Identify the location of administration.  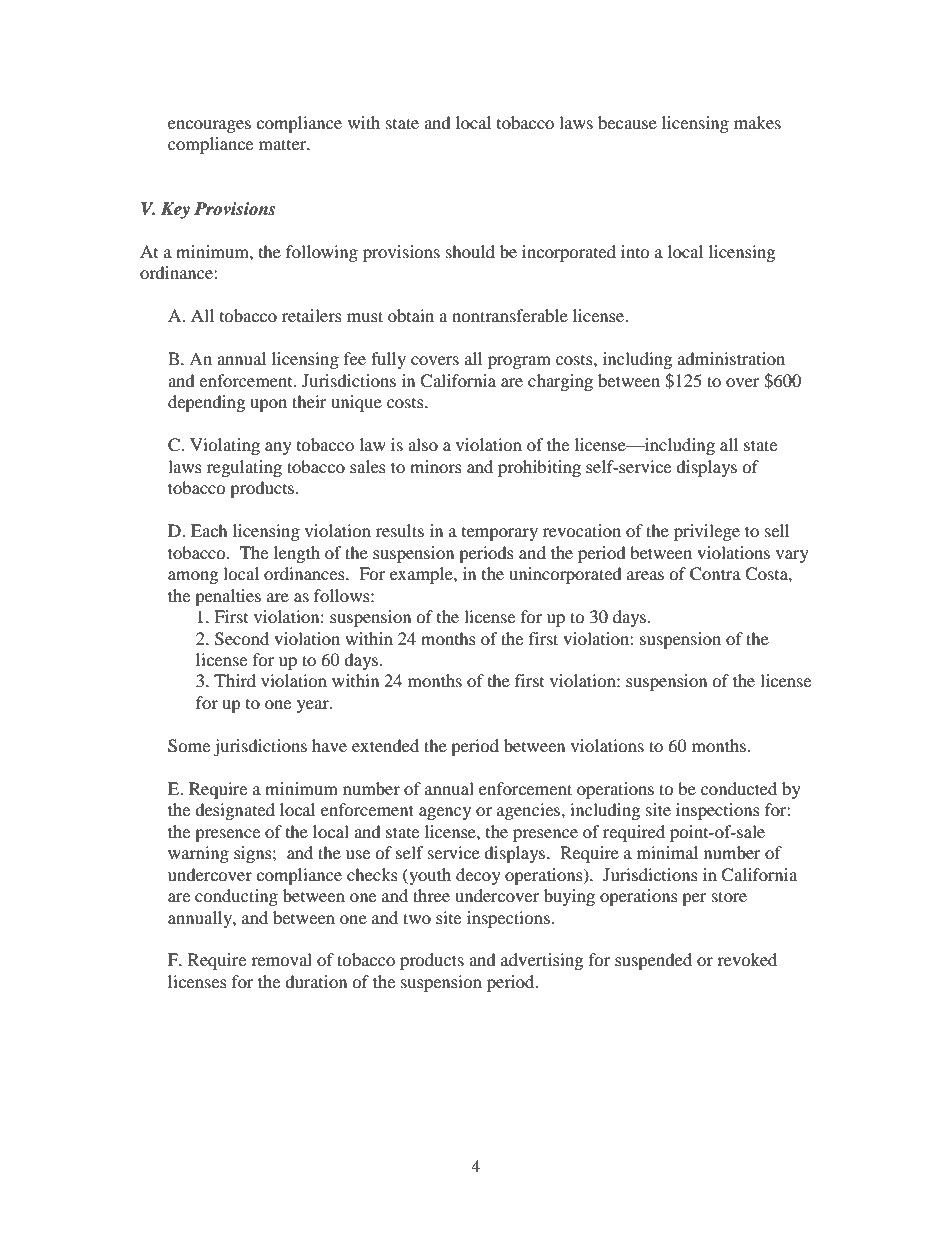
(731, 358).
